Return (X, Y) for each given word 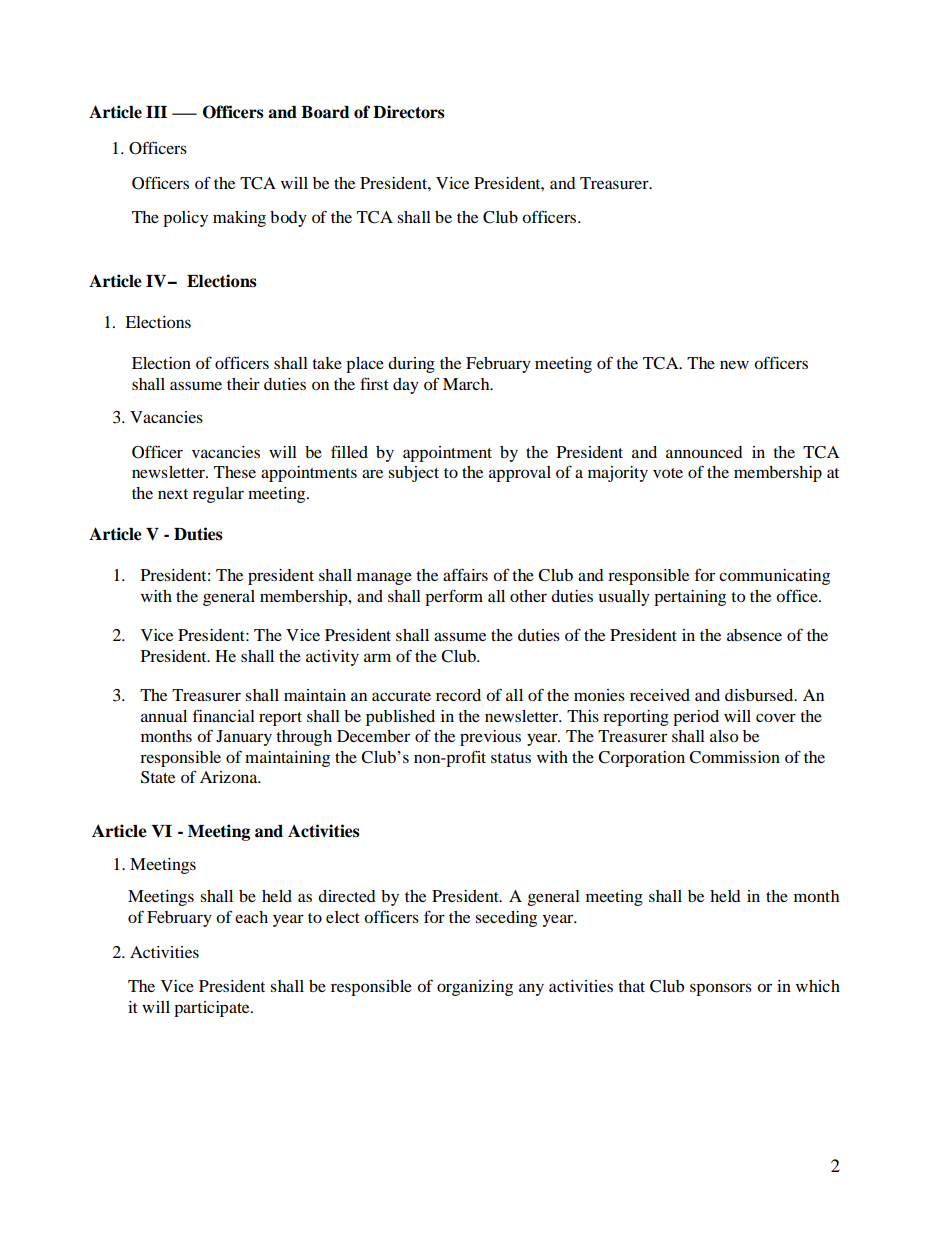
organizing (475, 988)
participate (213, 1009)
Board (325, 112)
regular (218, 495)
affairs (465, 574)
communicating (774, 577)
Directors (409, 112)
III (156, 112)
